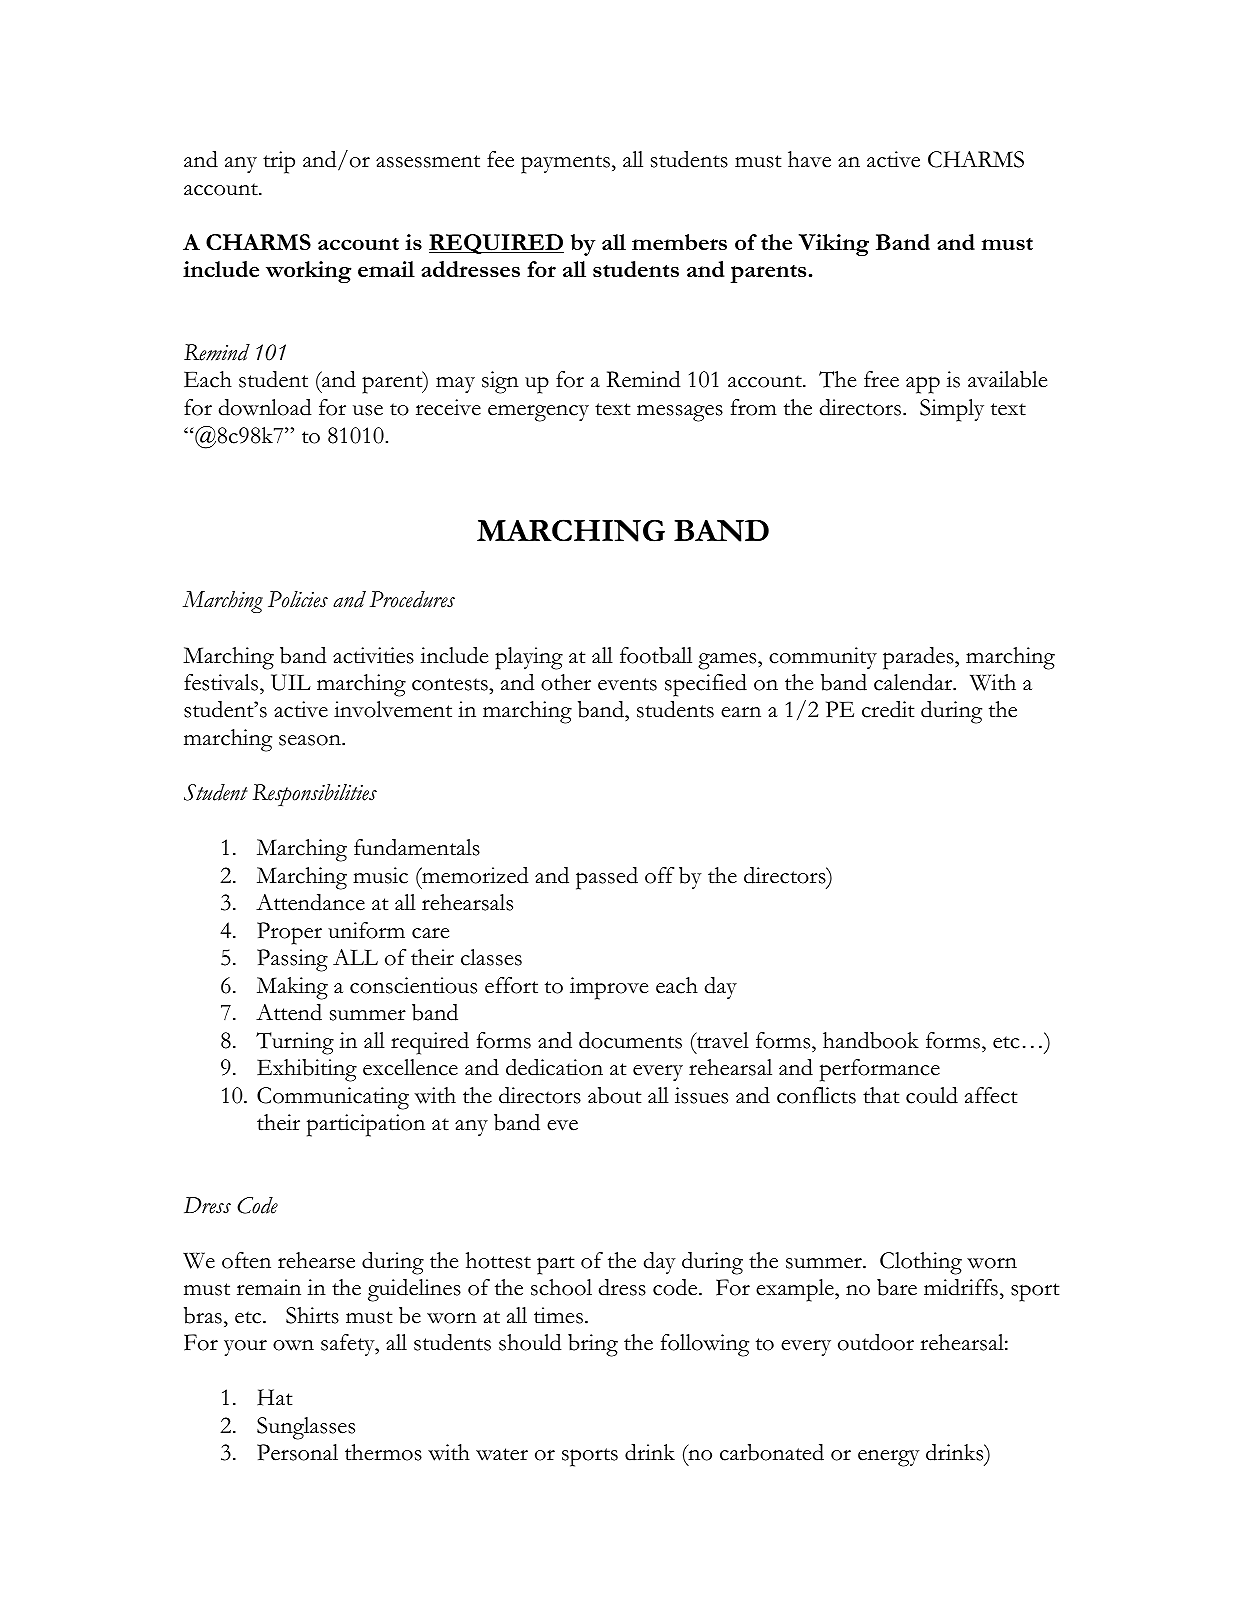 Image resolution: width=1247 pixels, height=1614 pixels. I want to click on football, so click(656, 655).
